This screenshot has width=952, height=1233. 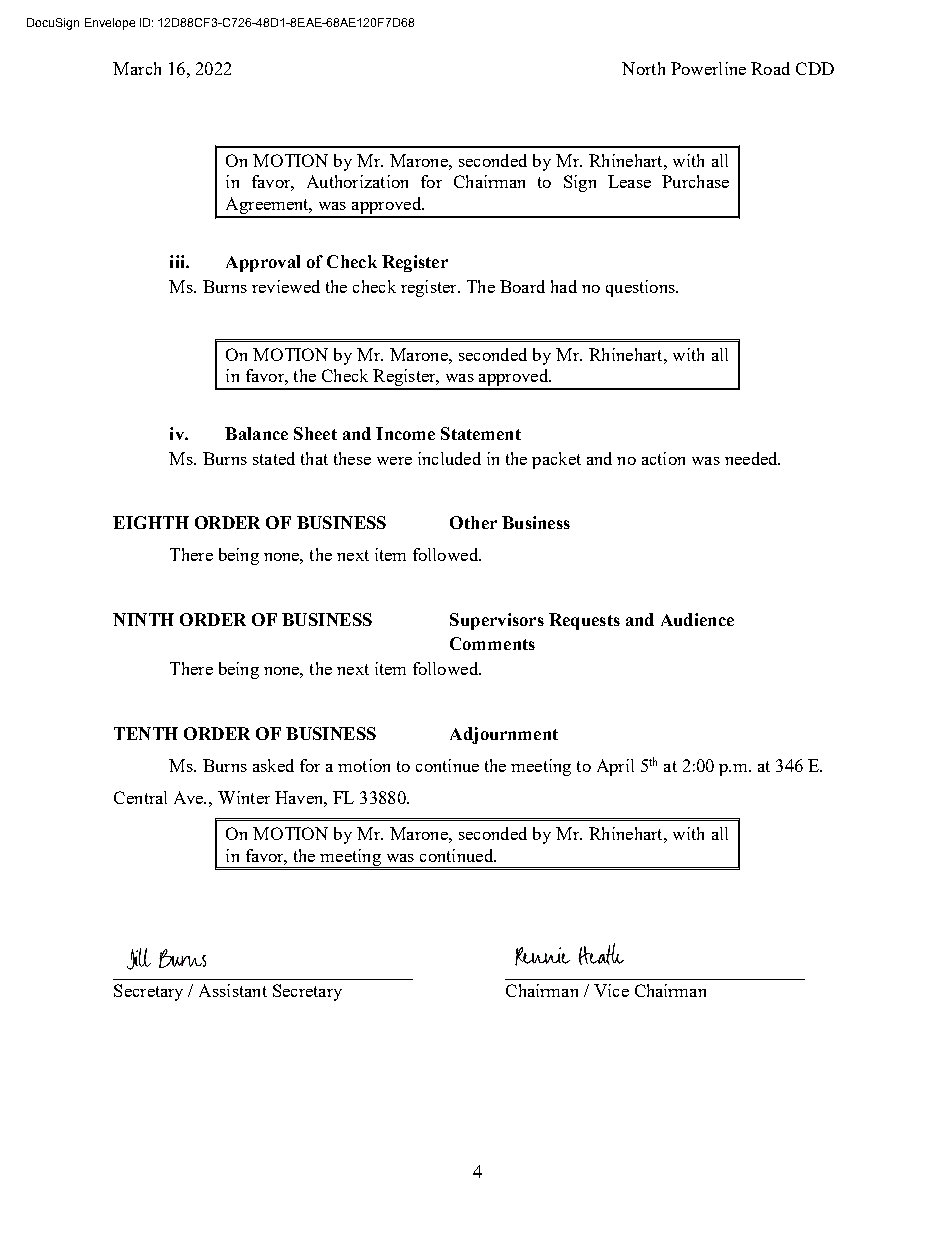 I want to click on Assistant, so click(x=233, y=990).
